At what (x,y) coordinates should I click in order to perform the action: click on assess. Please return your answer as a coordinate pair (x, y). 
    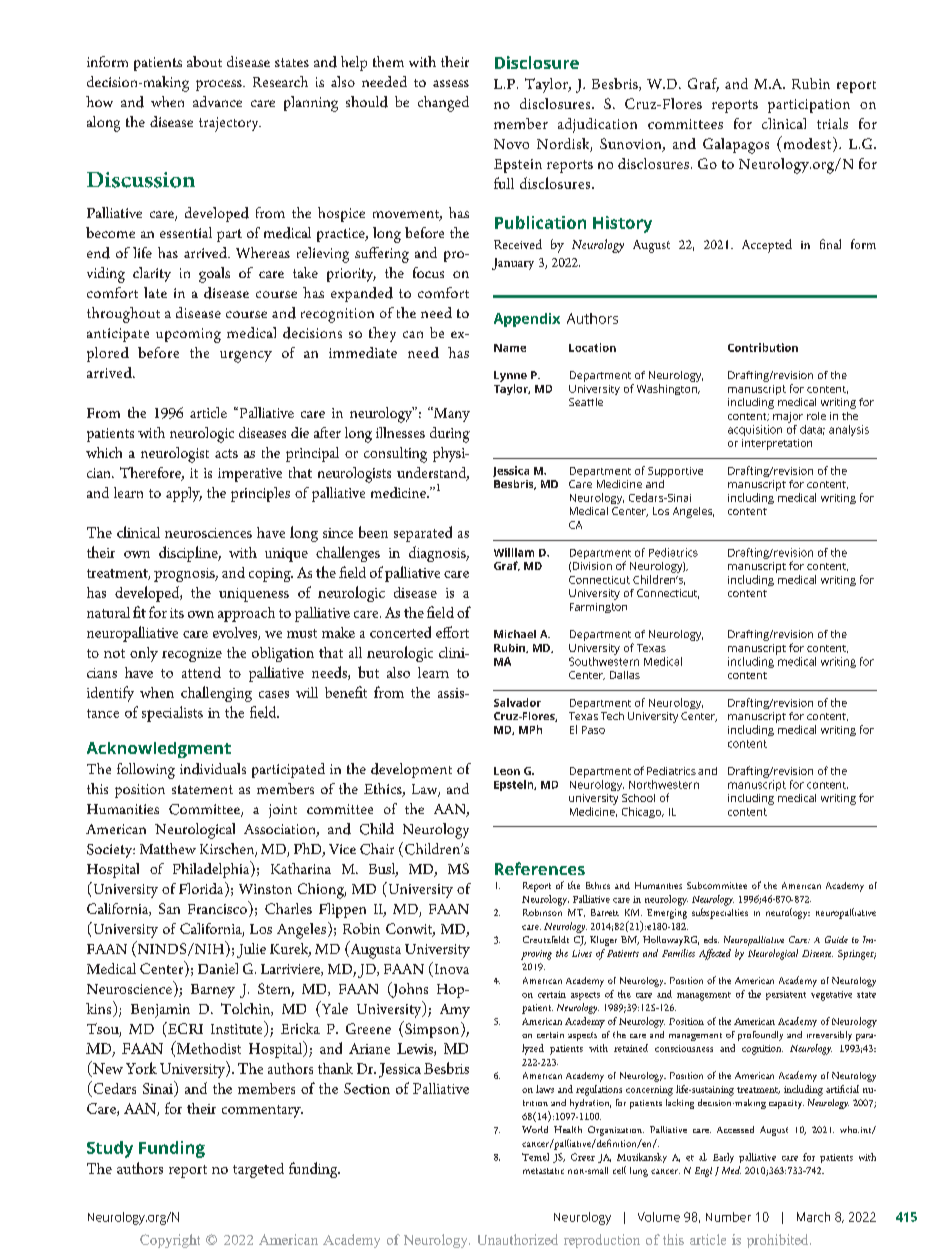
    Looking at the image, I should click on (451, 83).
